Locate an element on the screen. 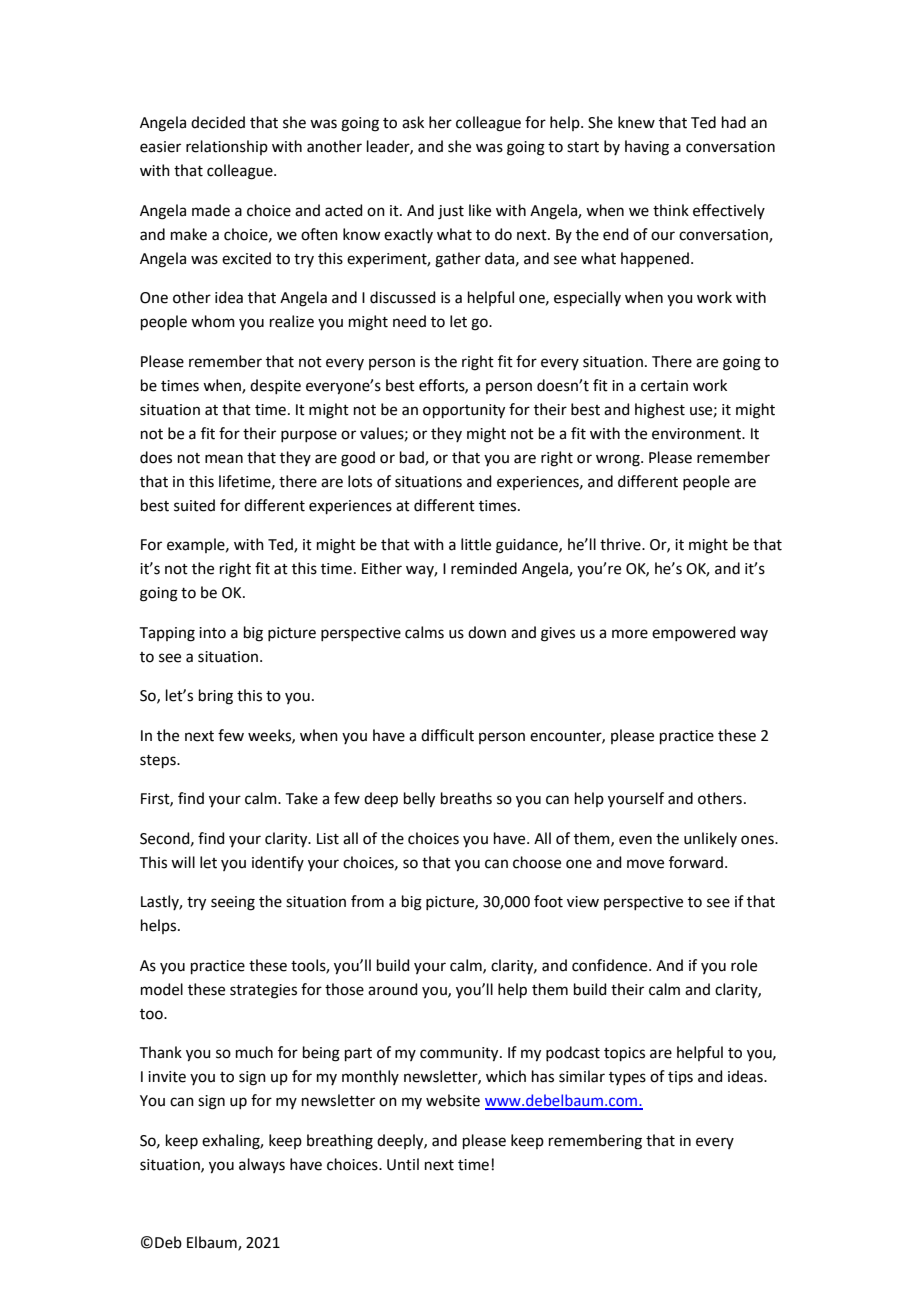  down is located at coordinates (487, 632).
